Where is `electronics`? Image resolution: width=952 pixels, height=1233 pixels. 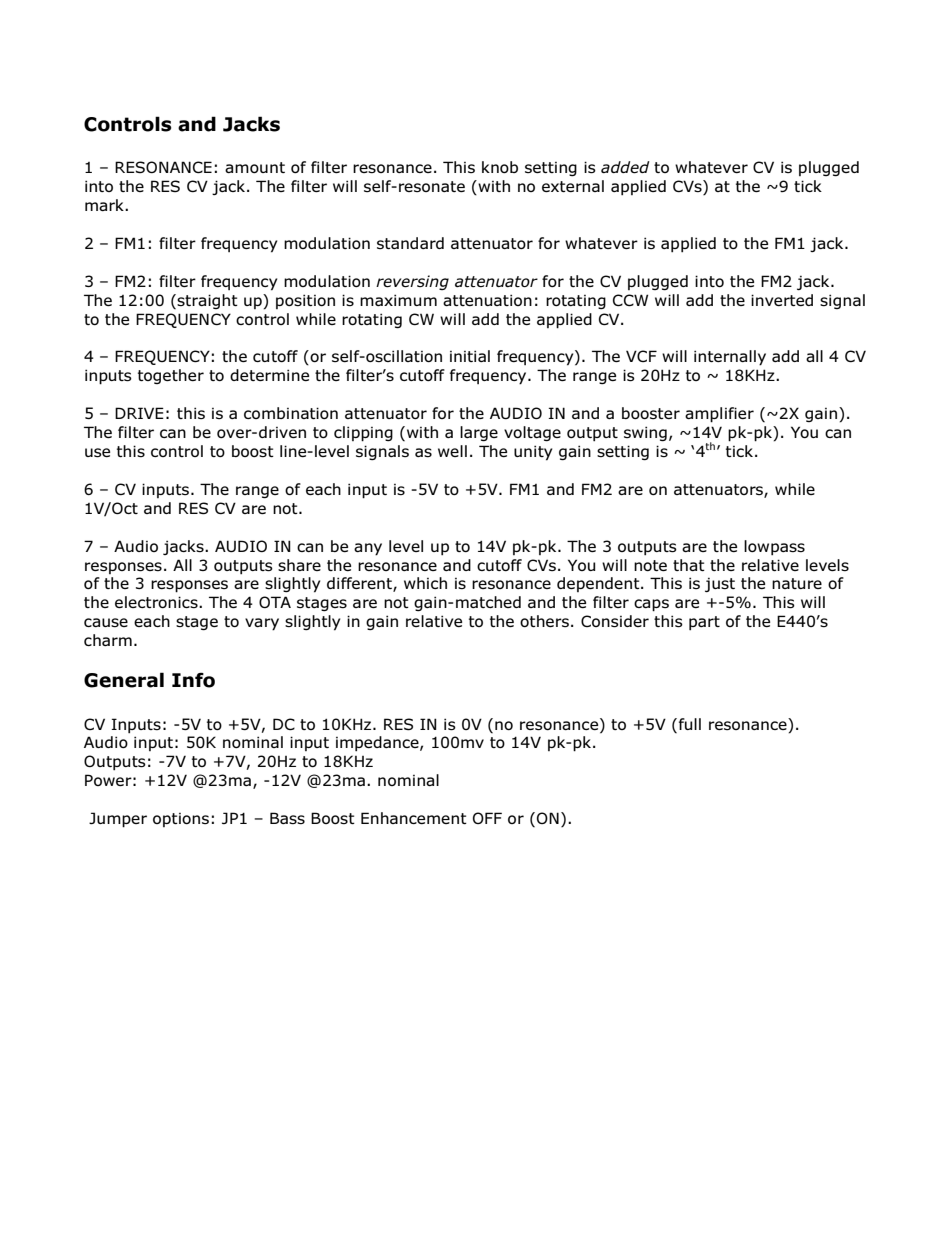
electronics is located at coordinates (157, 602).
